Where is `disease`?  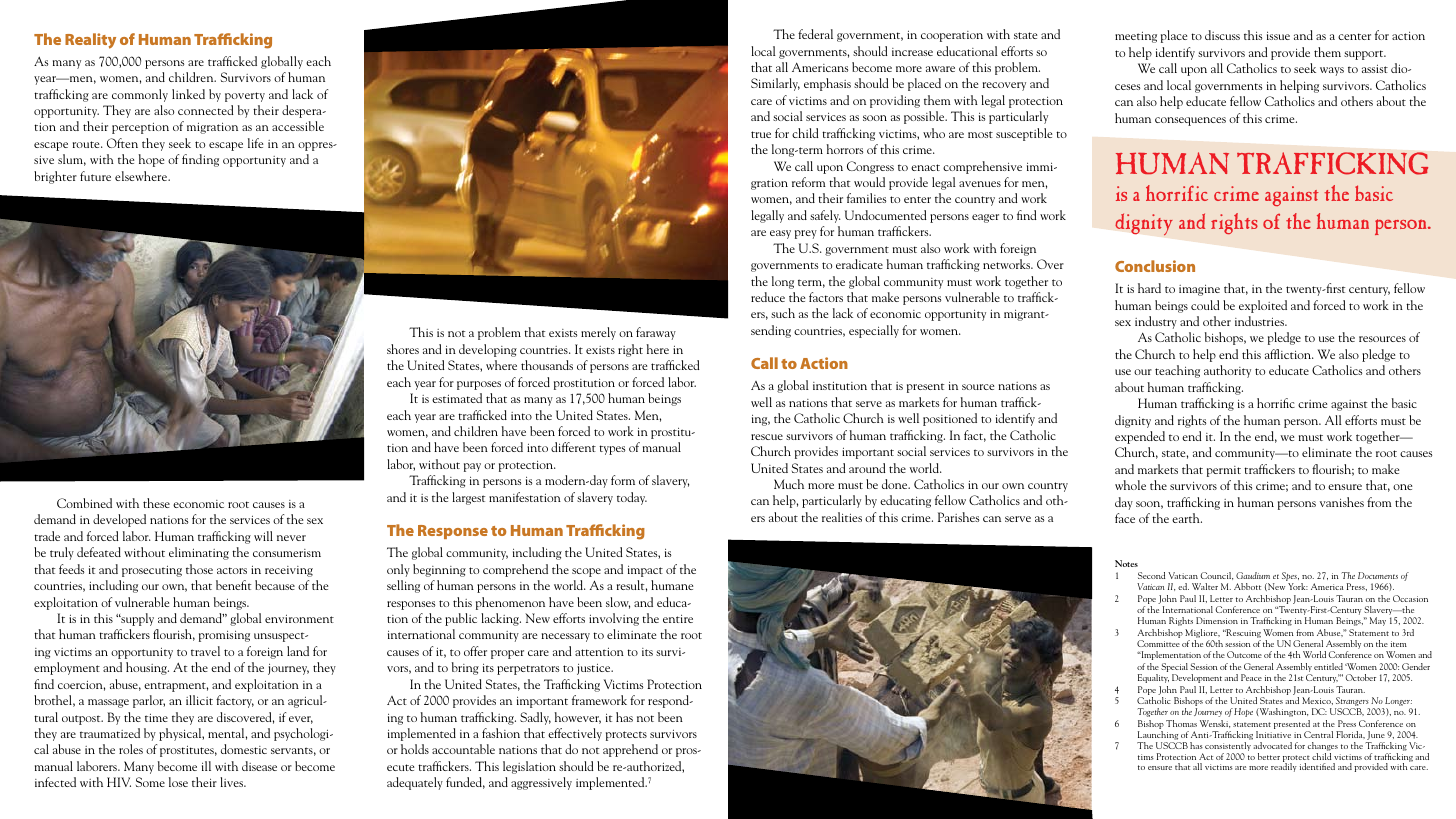
disease is located at coordinates (259, 766).
